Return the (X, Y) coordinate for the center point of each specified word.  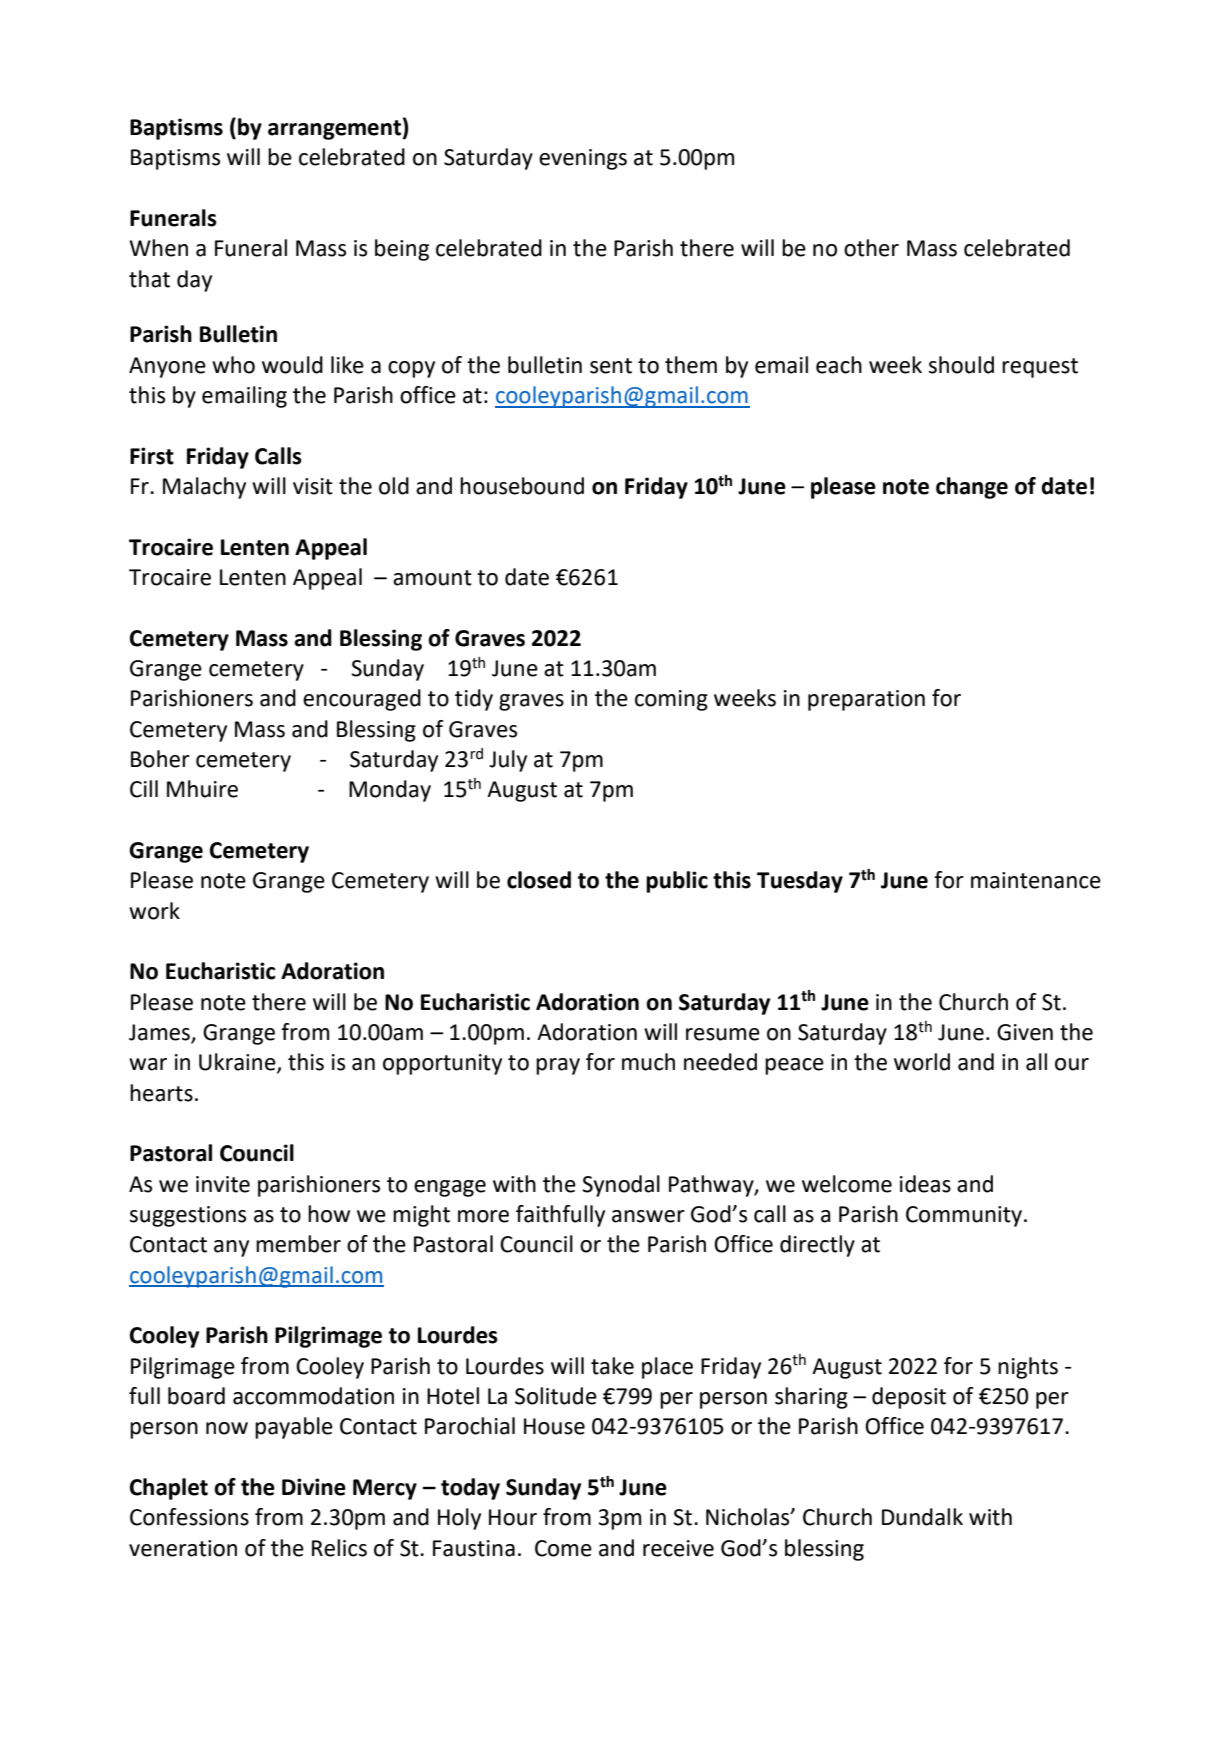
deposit (909, 1398)
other (871, 248)
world (922, 1062)
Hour (513, 1517)
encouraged (362, 700)
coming (671, 700)
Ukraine (238, 1063)
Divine (314, 1487)
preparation (866, 700)
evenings (583, 159)
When (158, 248)
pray (558, 1066)
